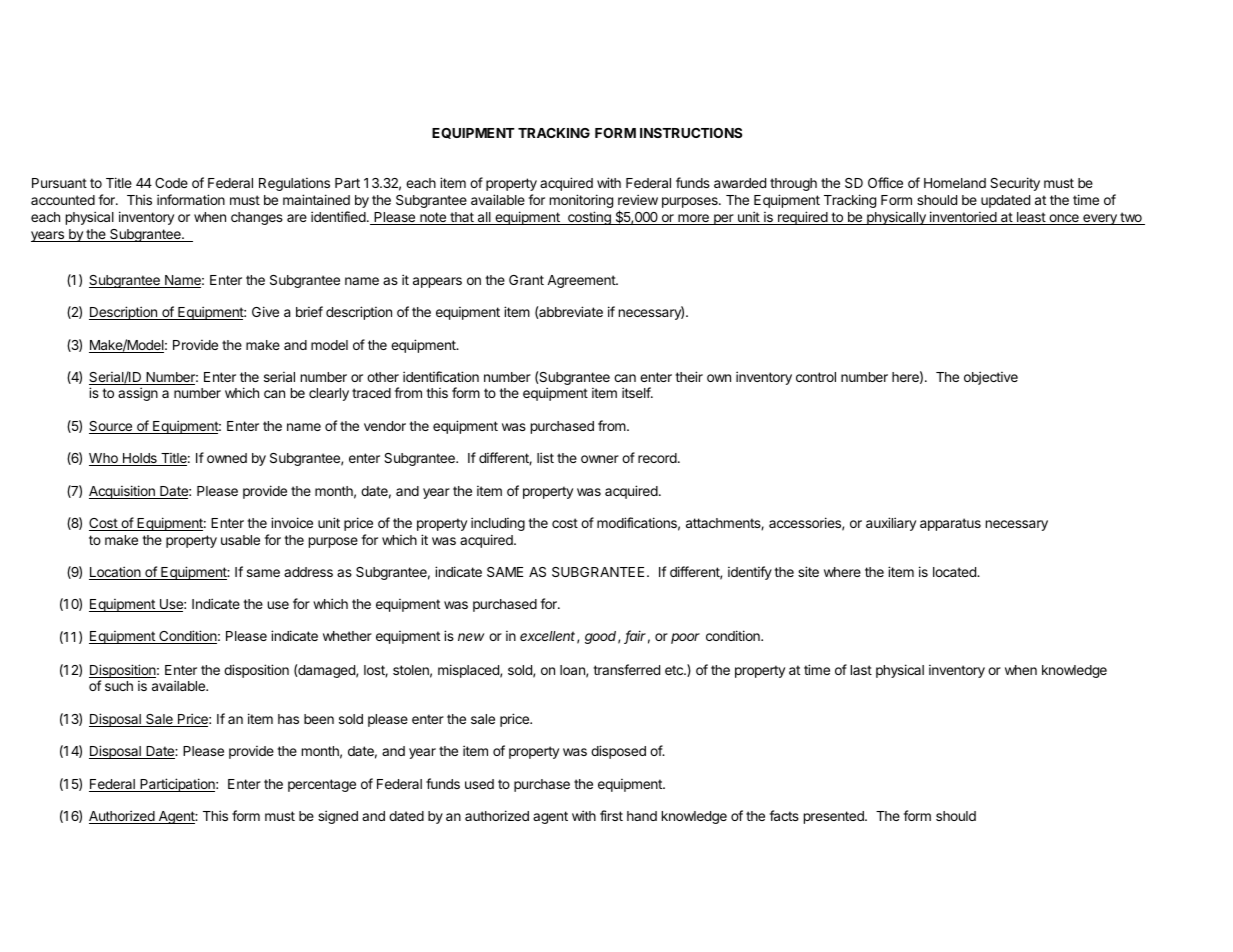 Image resolution: width=1233 pixels, height=952 pixels. What do you see at coordinates (691, 133) in the image?
I see `INSTRUCTIONS` at bounding box center [691, 133].
